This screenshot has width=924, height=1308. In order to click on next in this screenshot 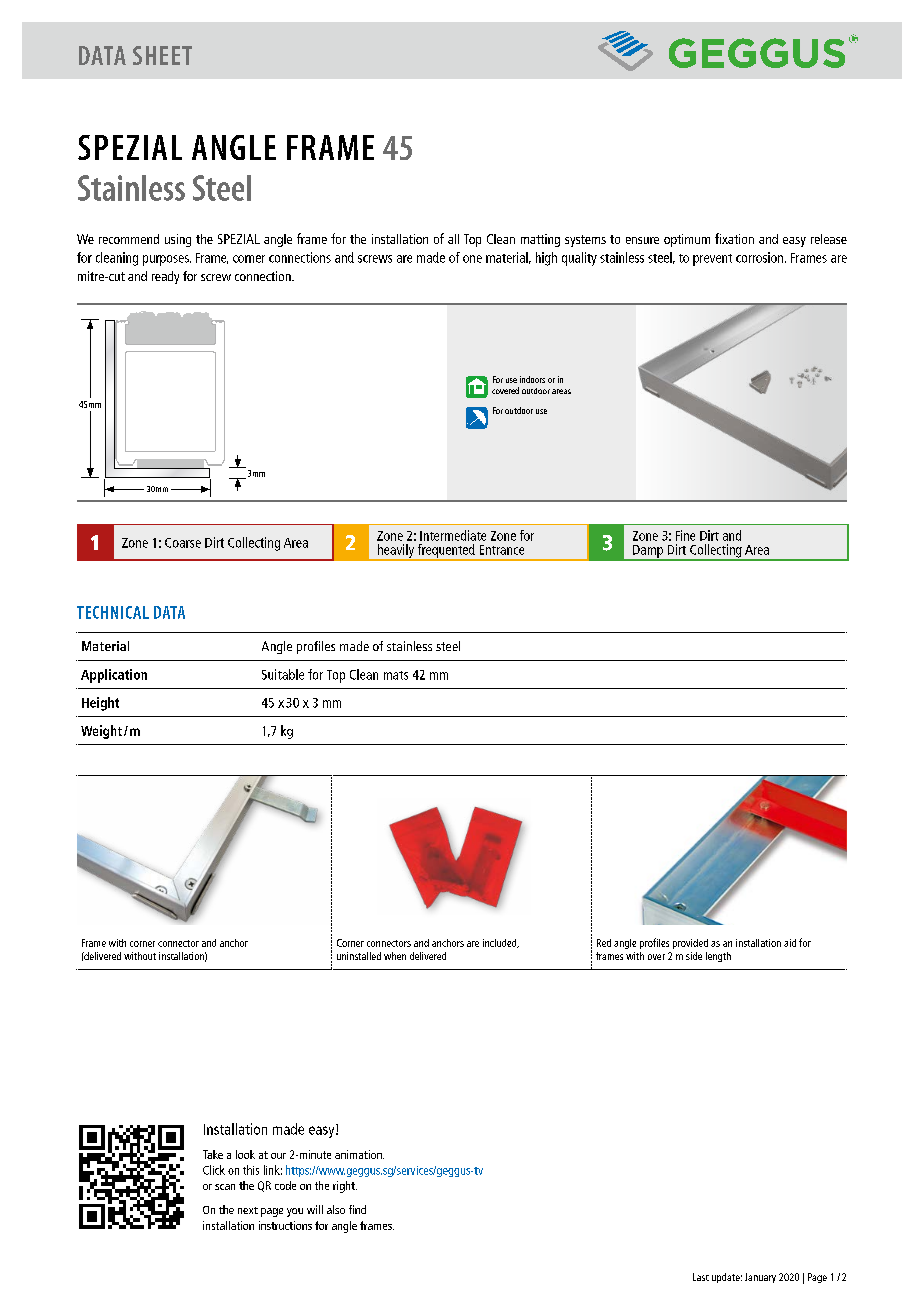, I will do `click(248, 1210)`.
